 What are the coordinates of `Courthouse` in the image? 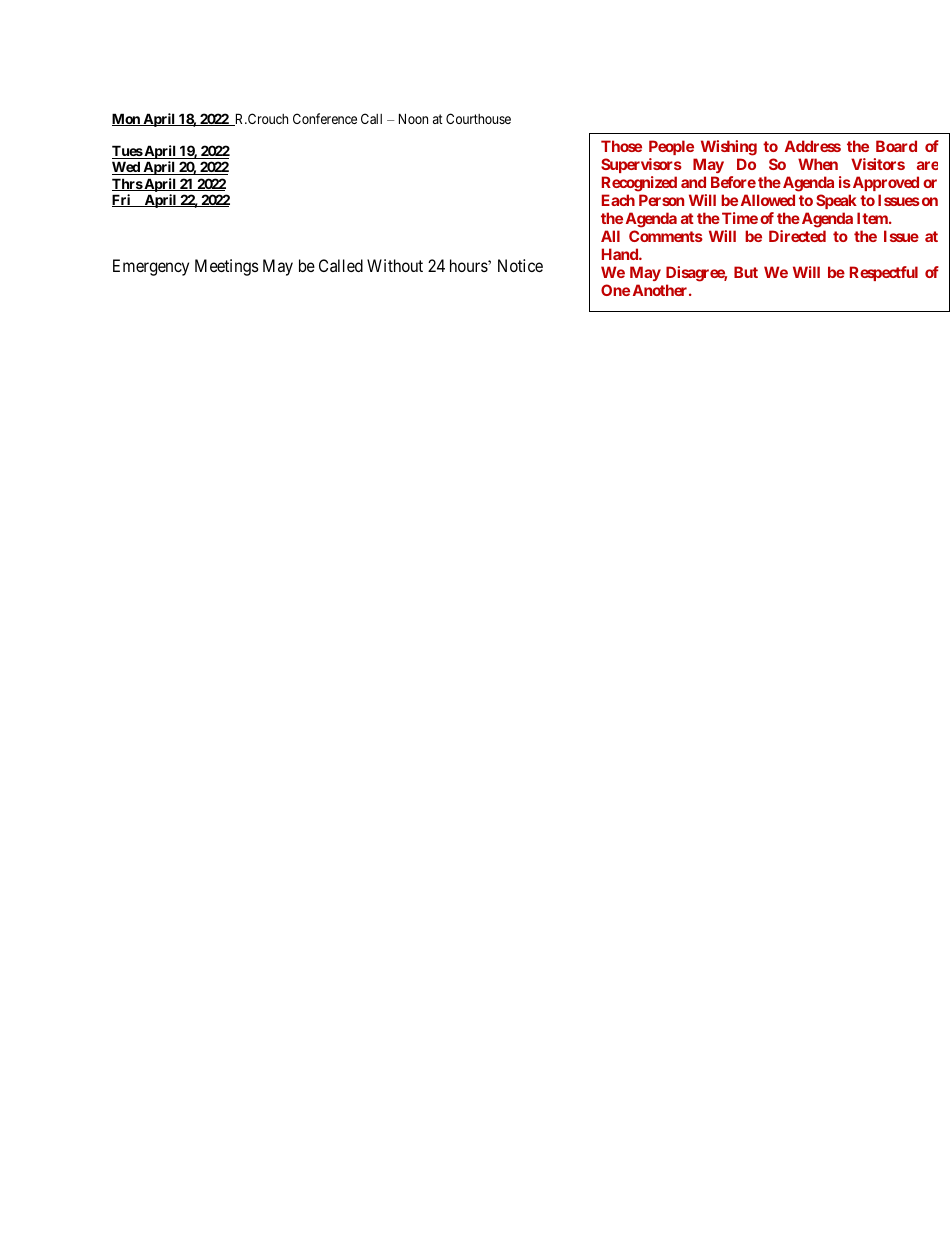 It's located at (478, 118).
